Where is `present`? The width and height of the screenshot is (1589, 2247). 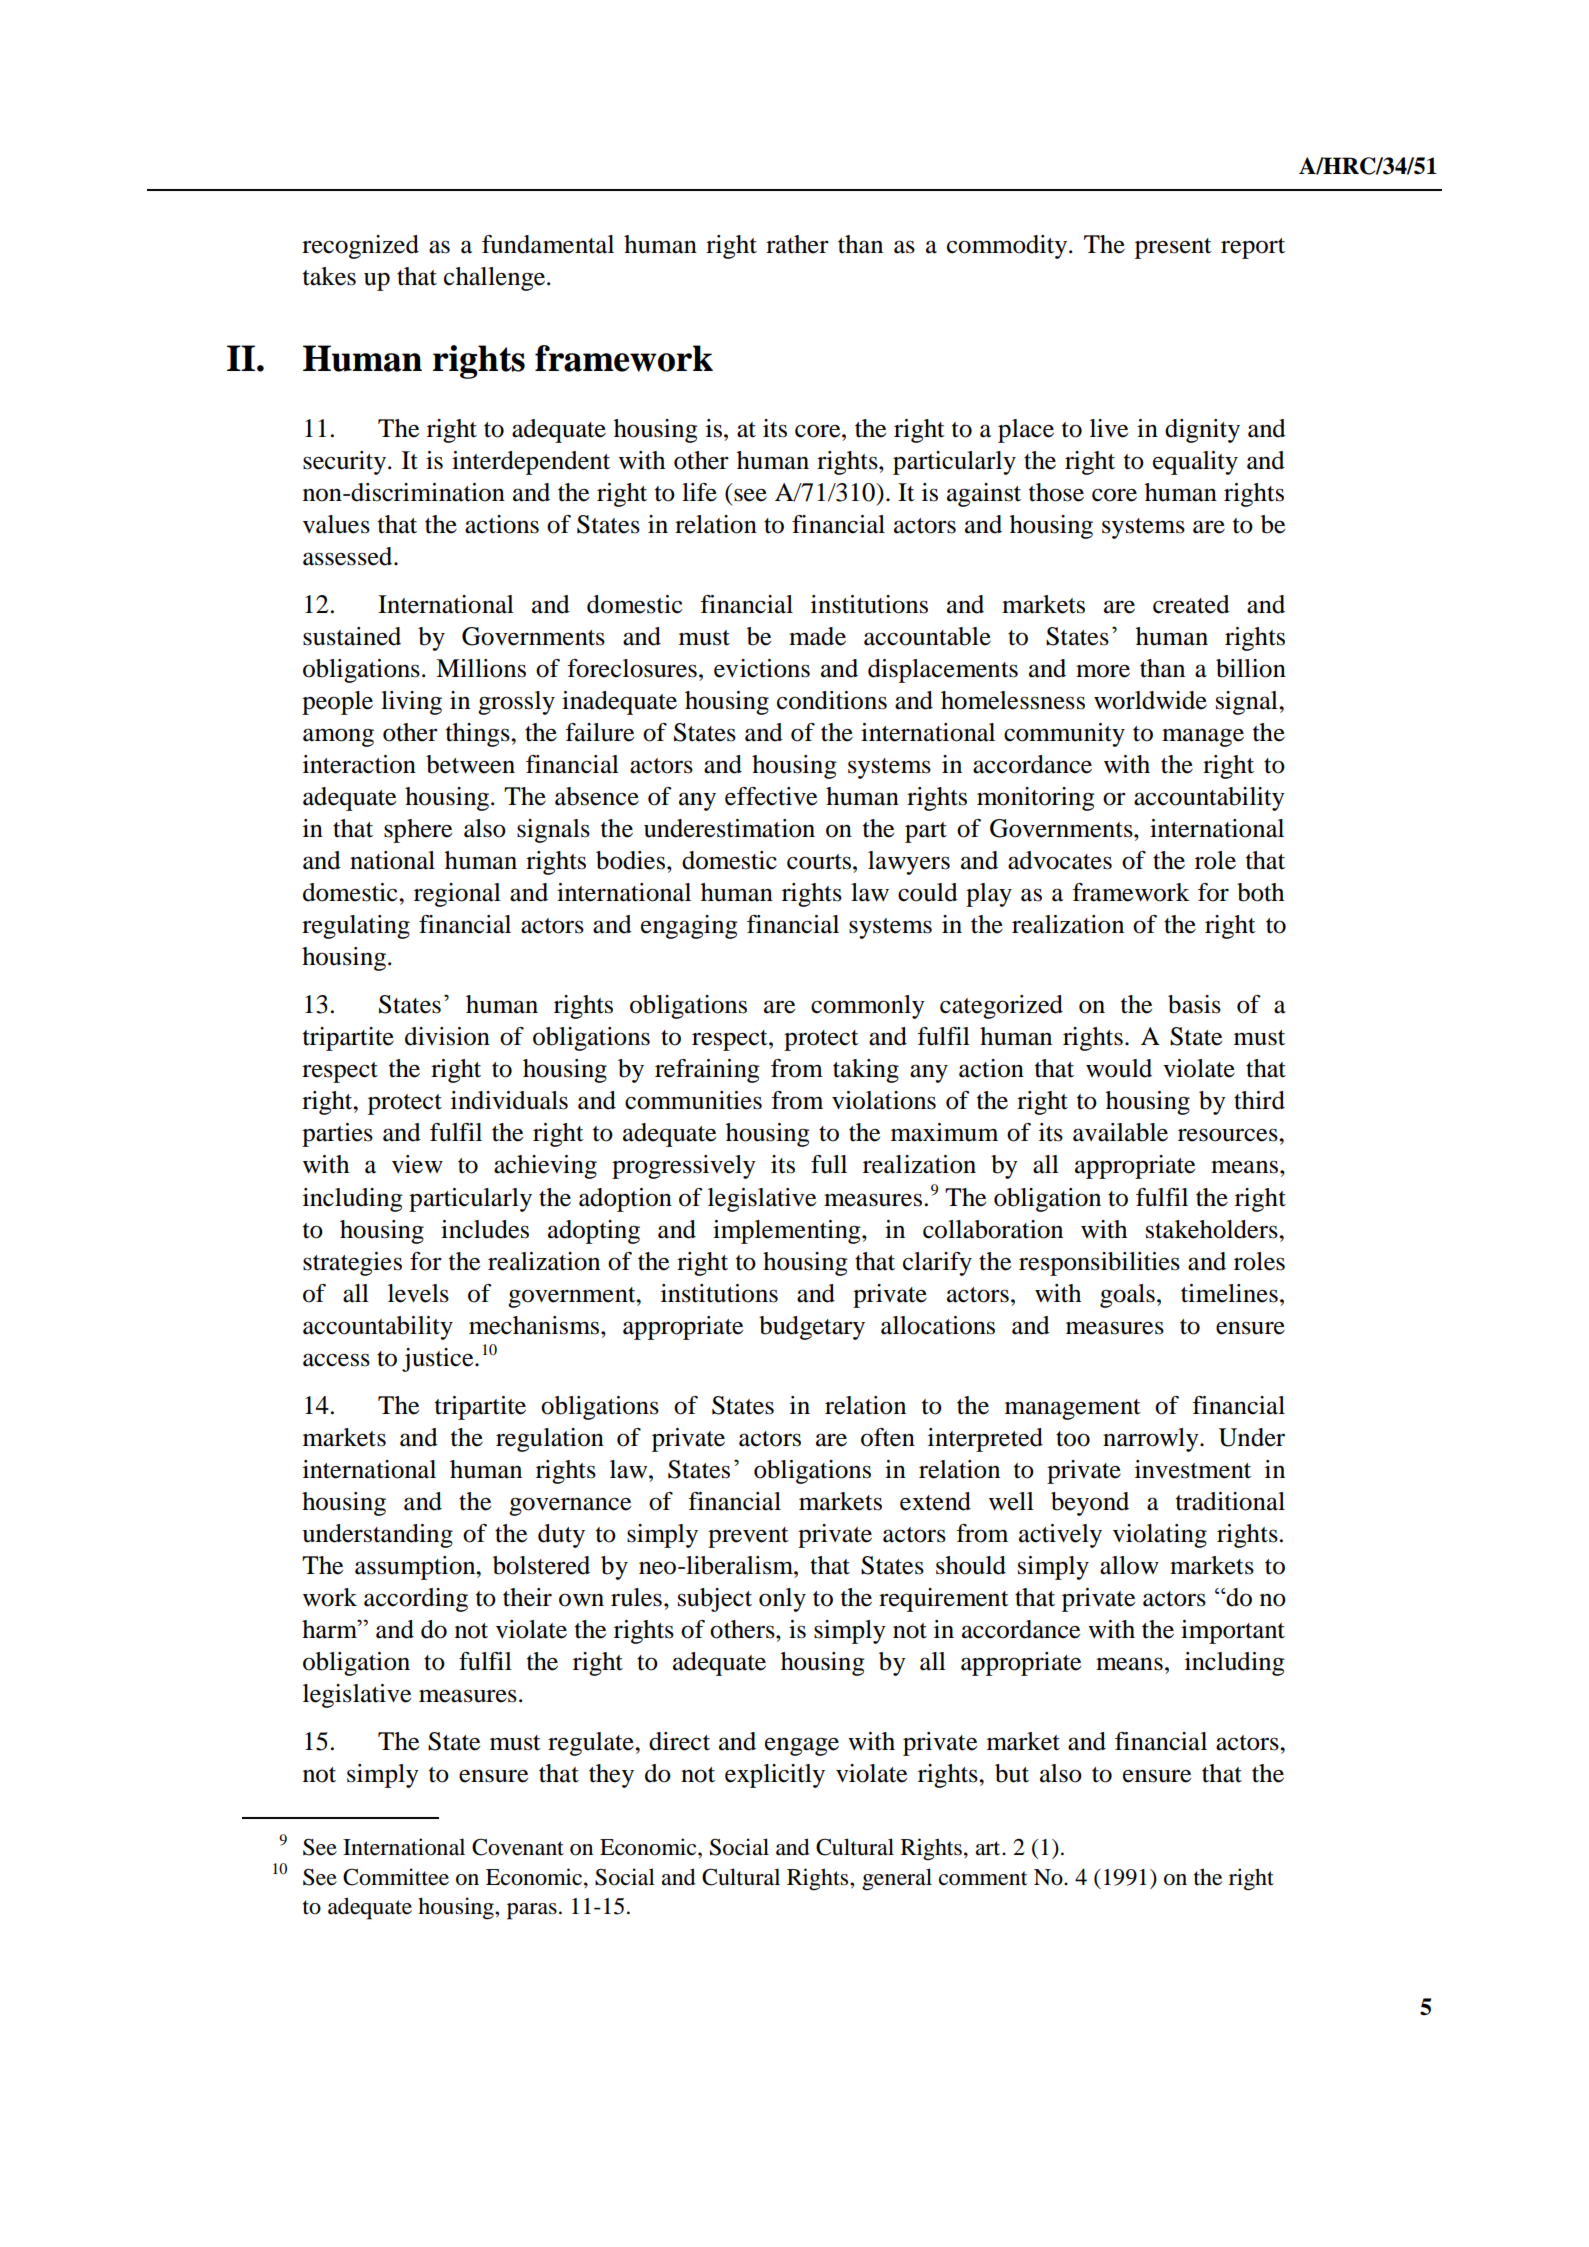 present is located at coordinates (1173, 248).
